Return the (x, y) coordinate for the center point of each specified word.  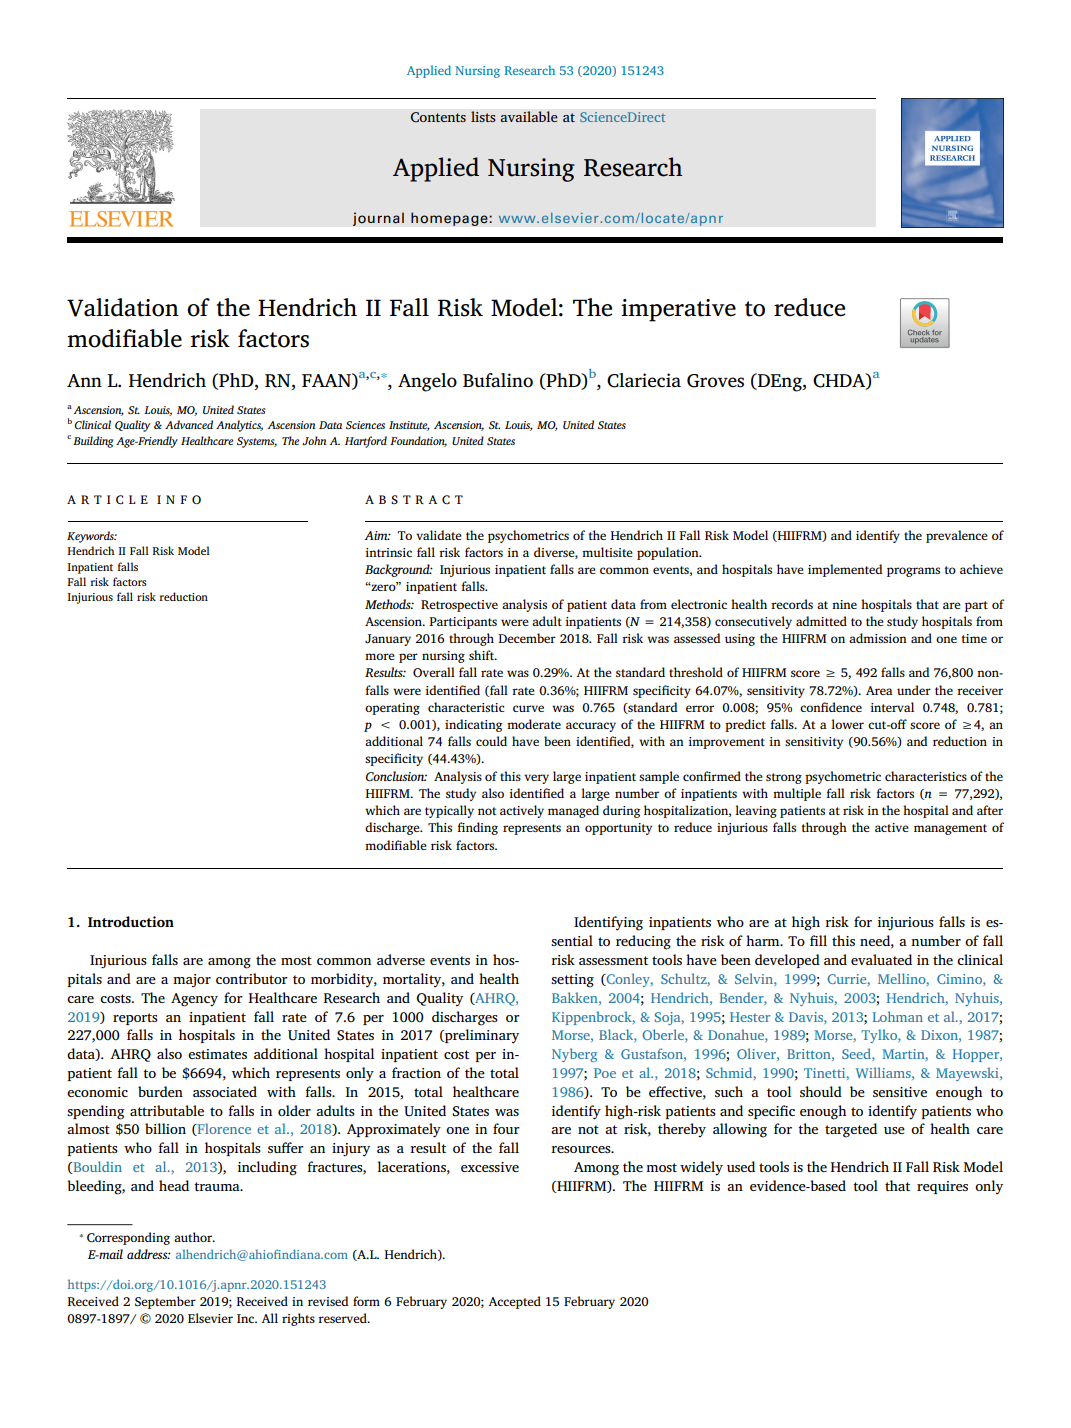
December (527, 638)
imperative (678, 310)
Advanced (189, 424)
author (194, 1237)
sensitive (900, 1092)
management (950, 829)
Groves (715, 381)
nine (844, 604)
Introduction (131, 921)
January (388, 640)
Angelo (427, 382)
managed (573, 811)
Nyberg (574, 1055)
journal (378, 219)
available (529, 116)
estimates (217, 1054)
